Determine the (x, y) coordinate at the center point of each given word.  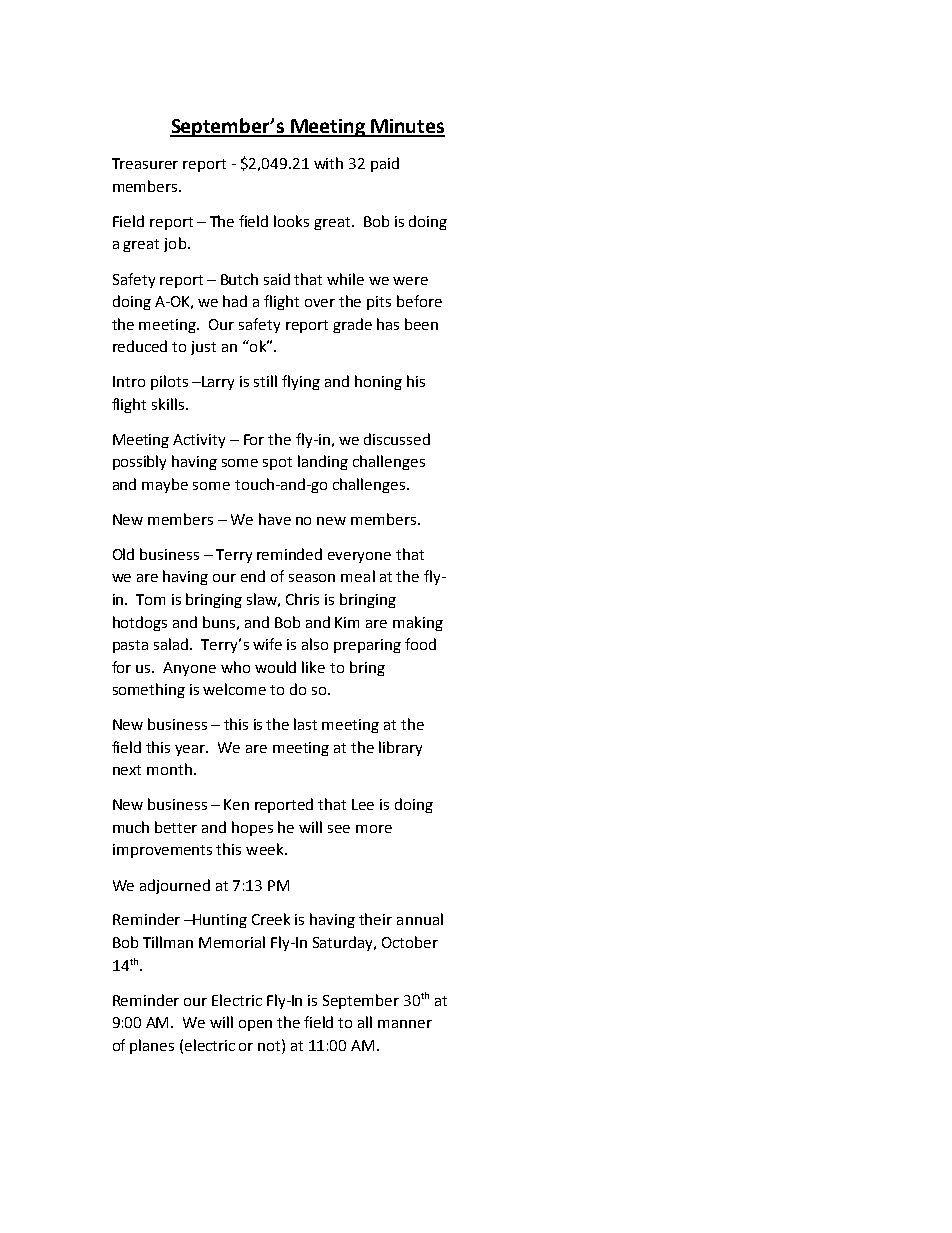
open (255, 1025)
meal (358, 576)
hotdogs (140, 623)
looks (291, 221)
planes (152, 1046)
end (253, 576)
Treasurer (145, 163)
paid (385, 164)
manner (405, 1024)
